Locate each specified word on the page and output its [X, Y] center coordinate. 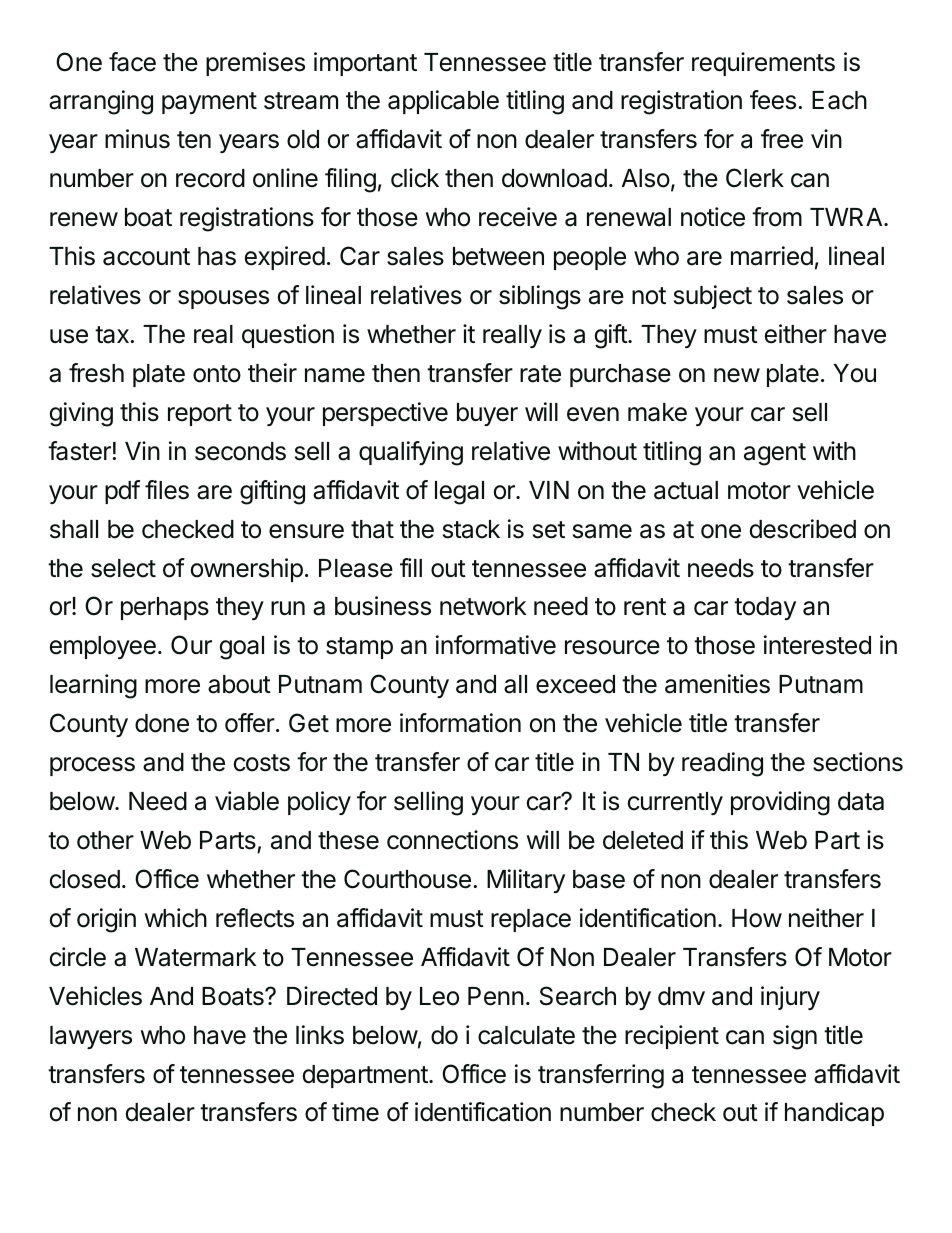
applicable [443, 102]
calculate [526, 1035]
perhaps [165, 608]
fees [773, 100]
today [765, 608]
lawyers [91, 1037]
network [483, 606]
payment [209, 103]
